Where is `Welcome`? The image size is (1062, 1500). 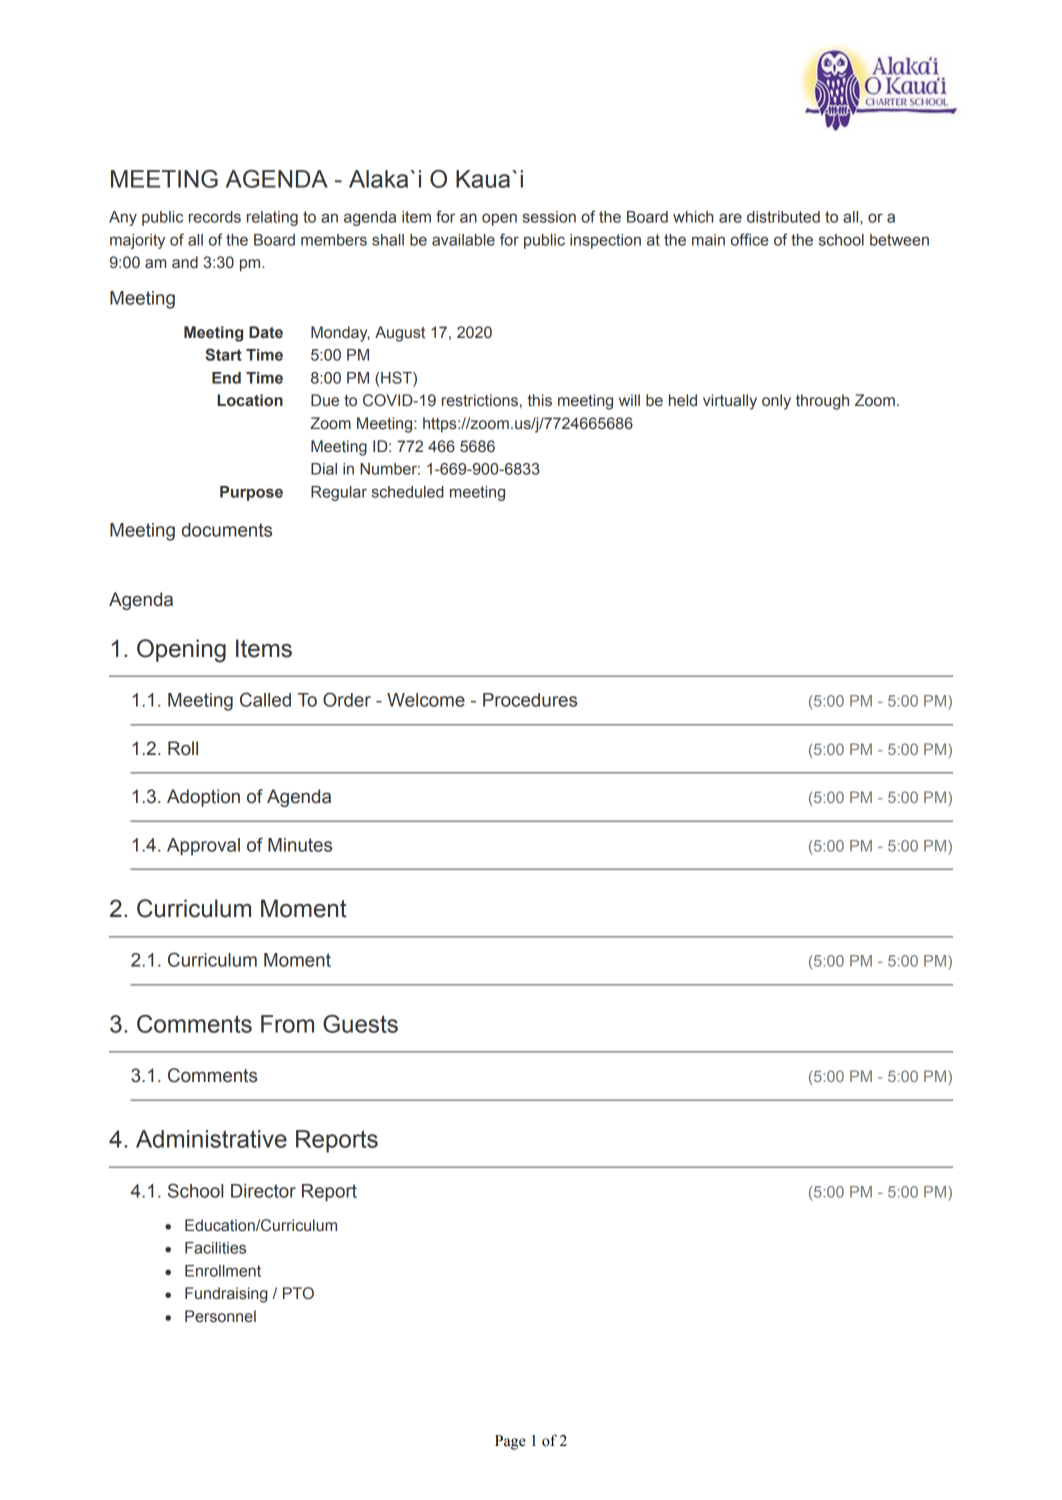
Welcome is located at coordinates (426, 700).
